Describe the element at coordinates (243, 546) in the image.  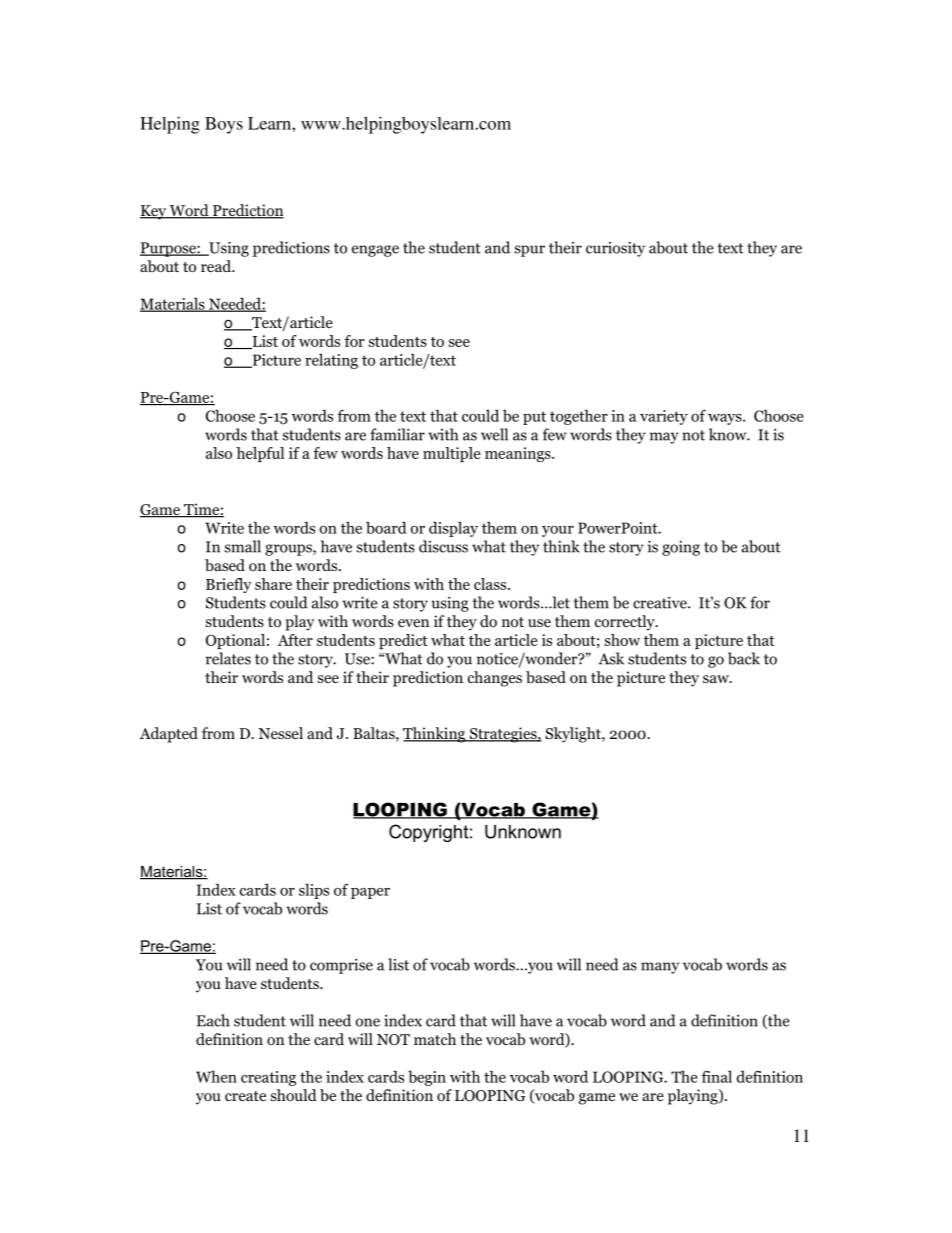
I see `small` at that location.
